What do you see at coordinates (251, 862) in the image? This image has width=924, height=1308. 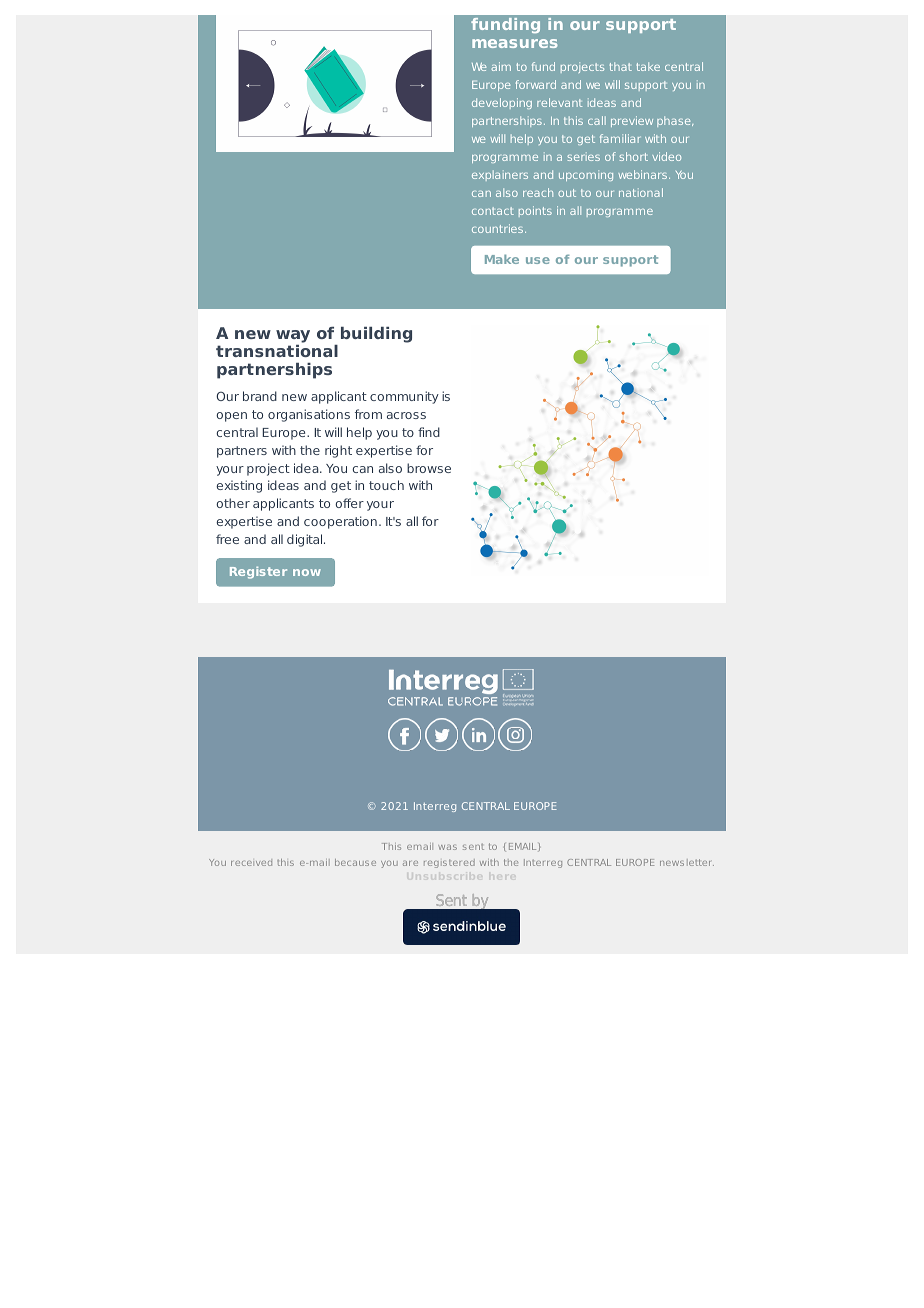 I see `received` at bounding box center [251, 862].
